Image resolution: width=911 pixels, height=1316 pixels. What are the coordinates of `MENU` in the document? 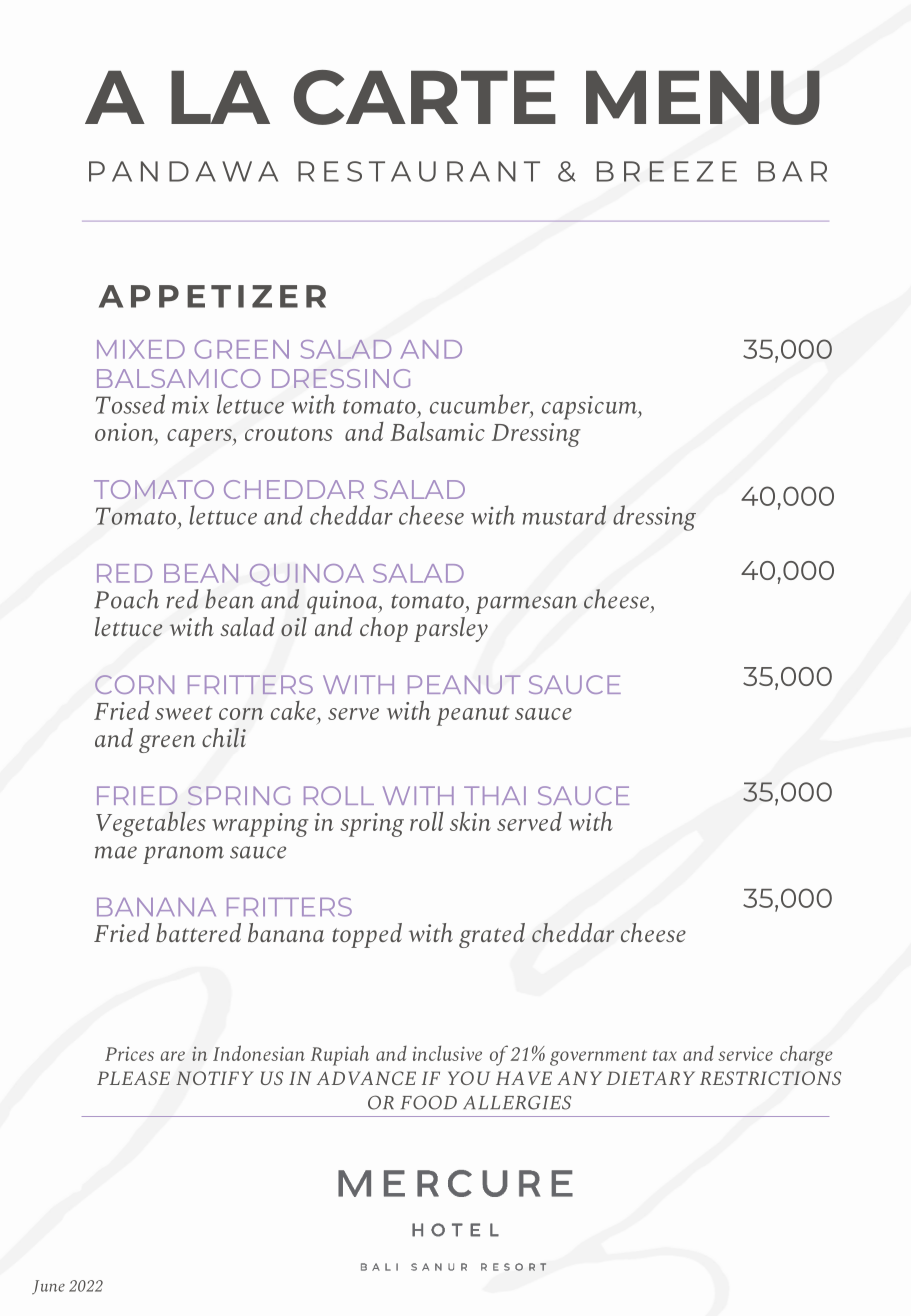 It's located at (703, 97).
